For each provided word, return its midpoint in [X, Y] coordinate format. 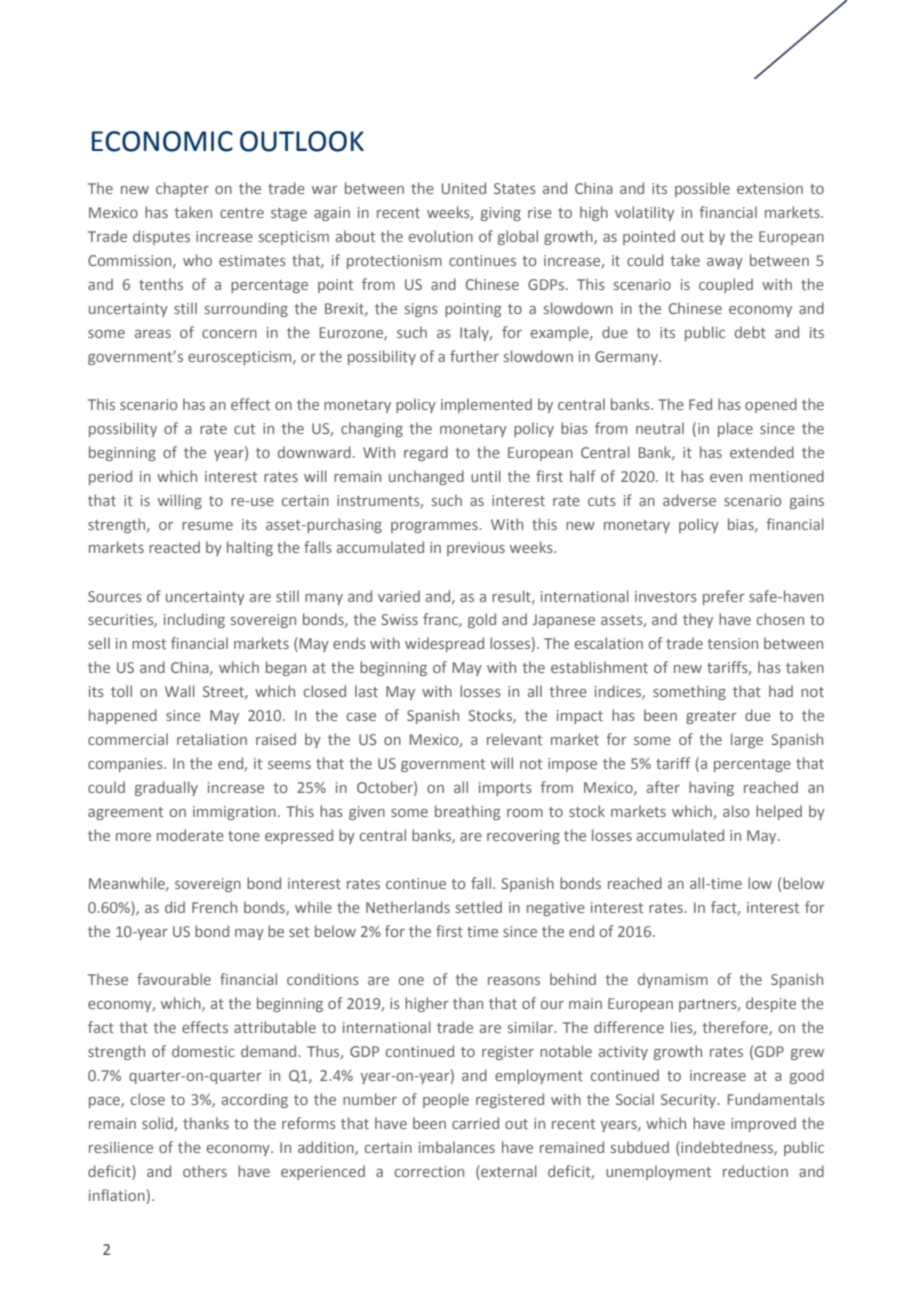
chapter [182, 189]
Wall [180, 691]
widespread [444, 644]
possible [702, 189]
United [463, 188]
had [781, 691]
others [205, 1171]
